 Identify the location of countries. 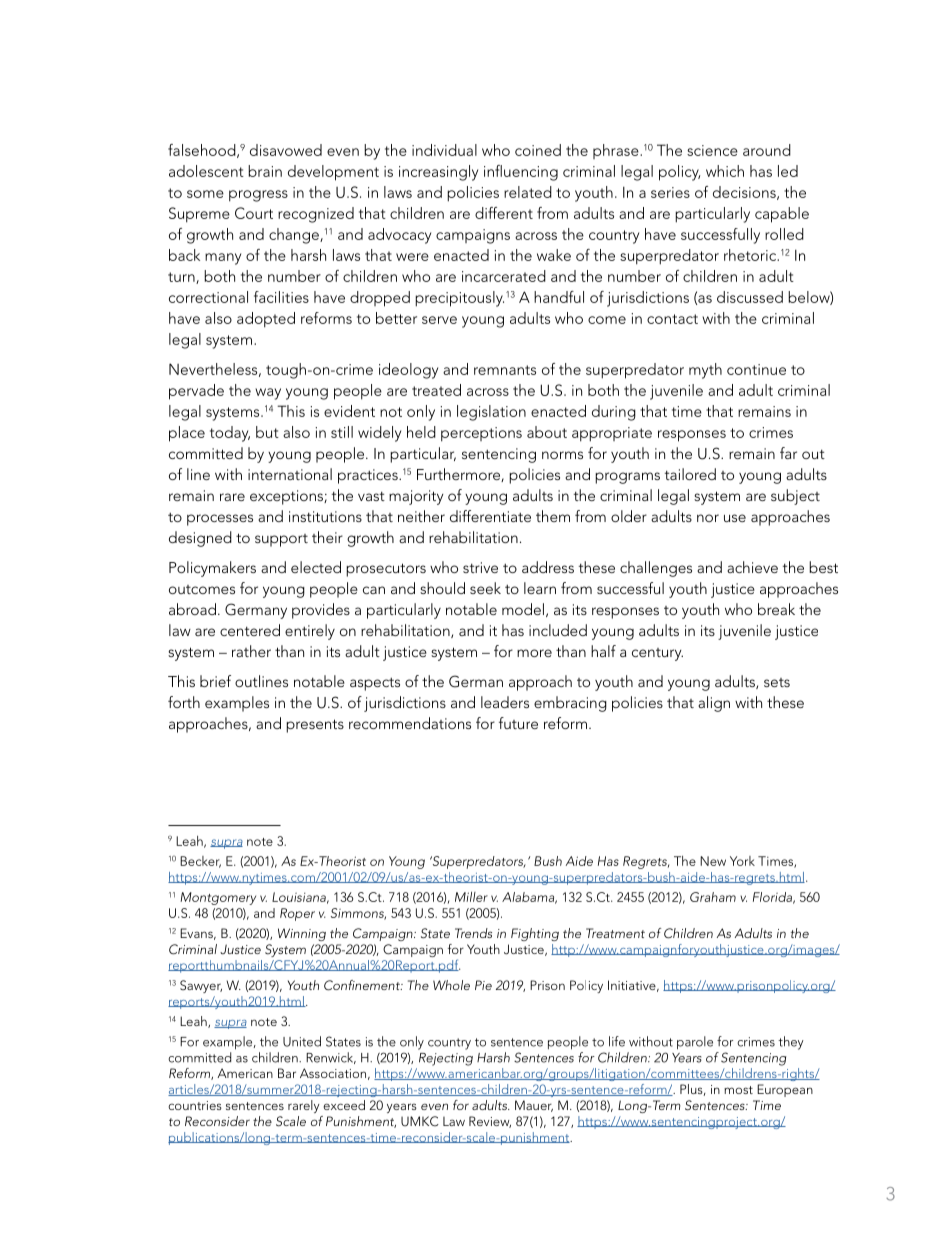
(195, 1105).
